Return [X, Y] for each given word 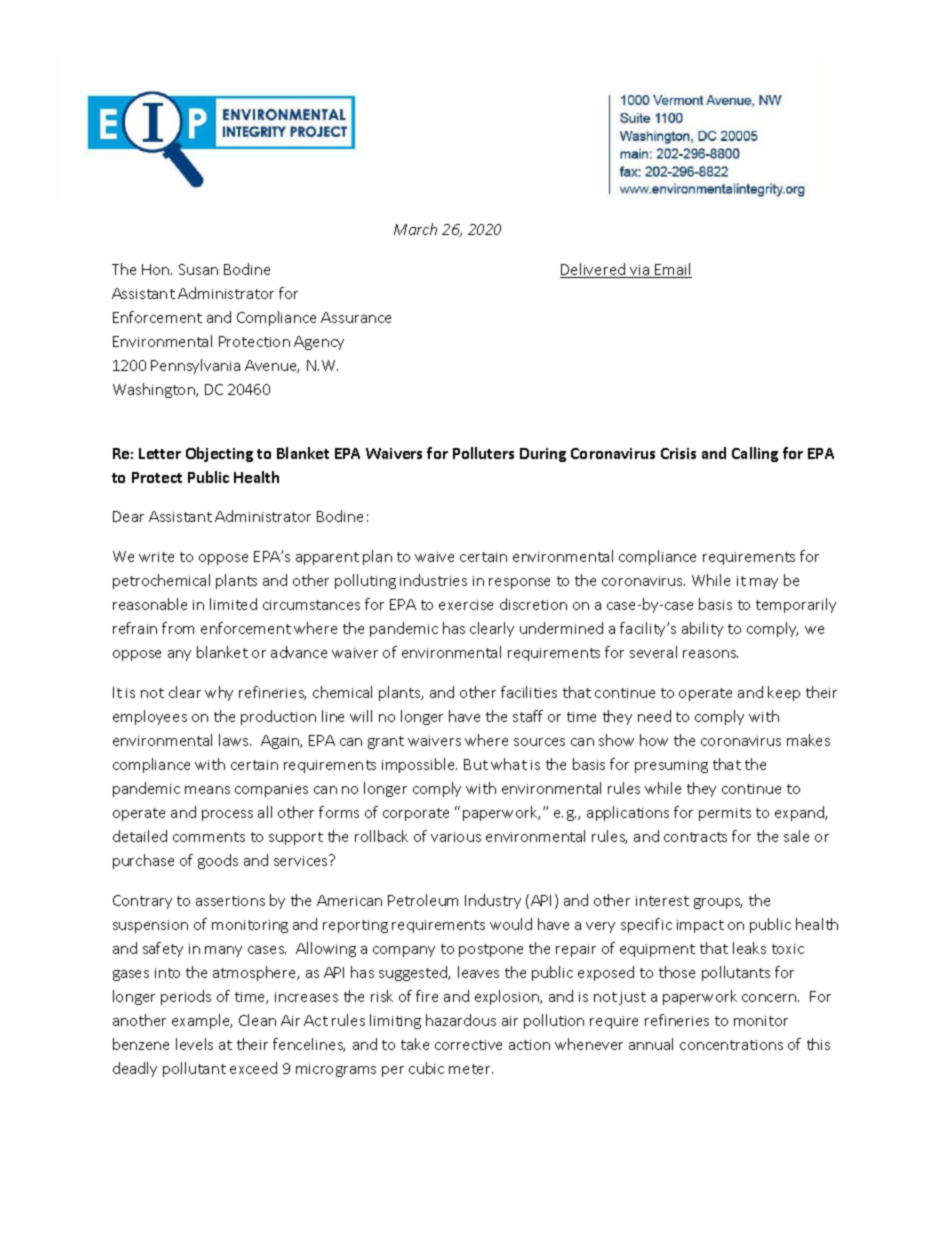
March [415, 229]
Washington [155, 390]
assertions [230, 901]
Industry [493, 901]
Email [672, 270]
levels [194, 1044]
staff [528, 716]
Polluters [483, 453]
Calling [755, 454]
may [764, 583]
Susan [198, 269]
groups [718, 903]
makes [808, 740]
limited [233, 604]
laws [235, 740]
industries [433, 580]
